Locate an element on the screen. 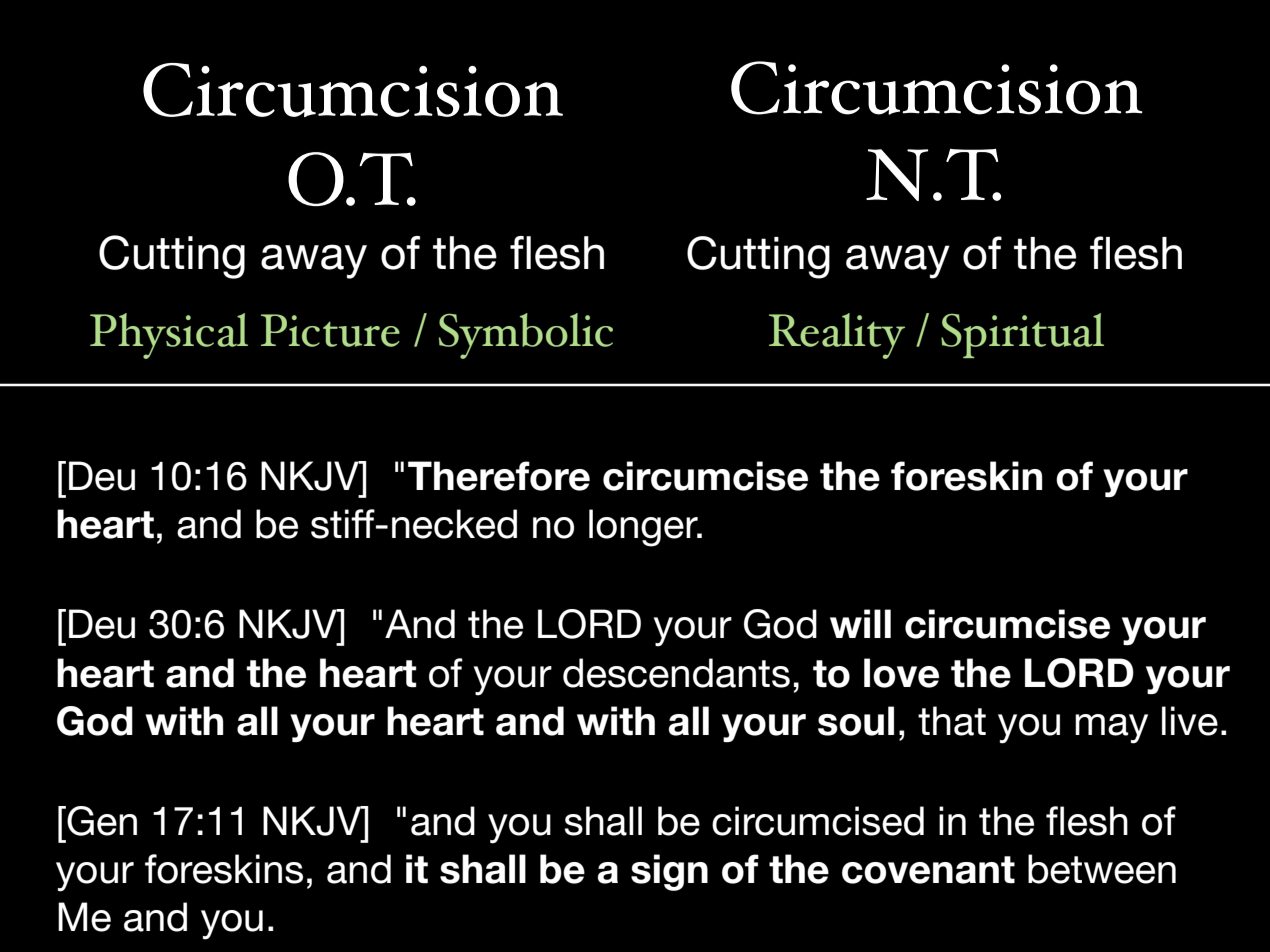 The height and width of the screenshot is (952, 1270). love is located at coordinates (901, 673).
